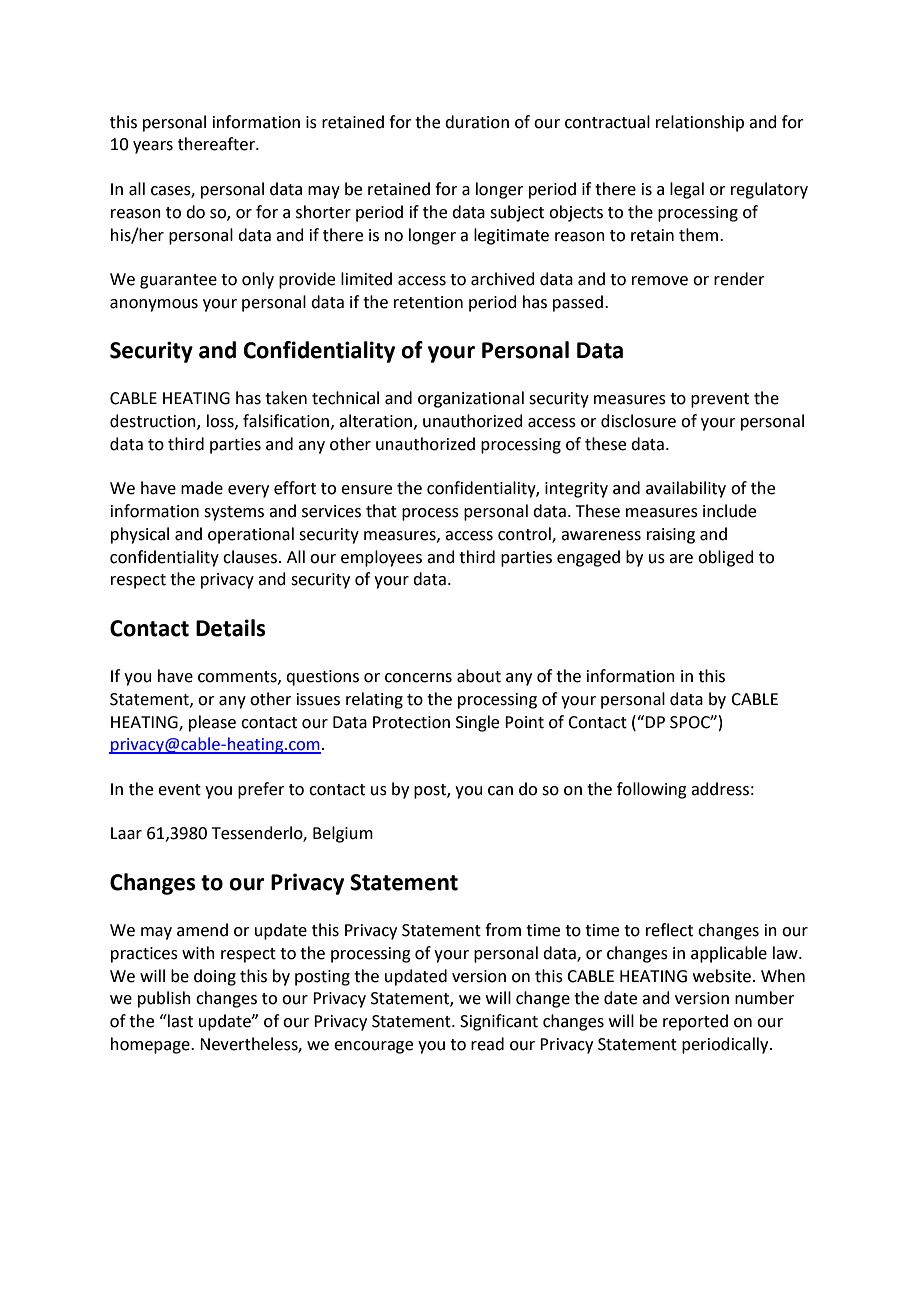  I want to click on obliged, so click(726, 558).
